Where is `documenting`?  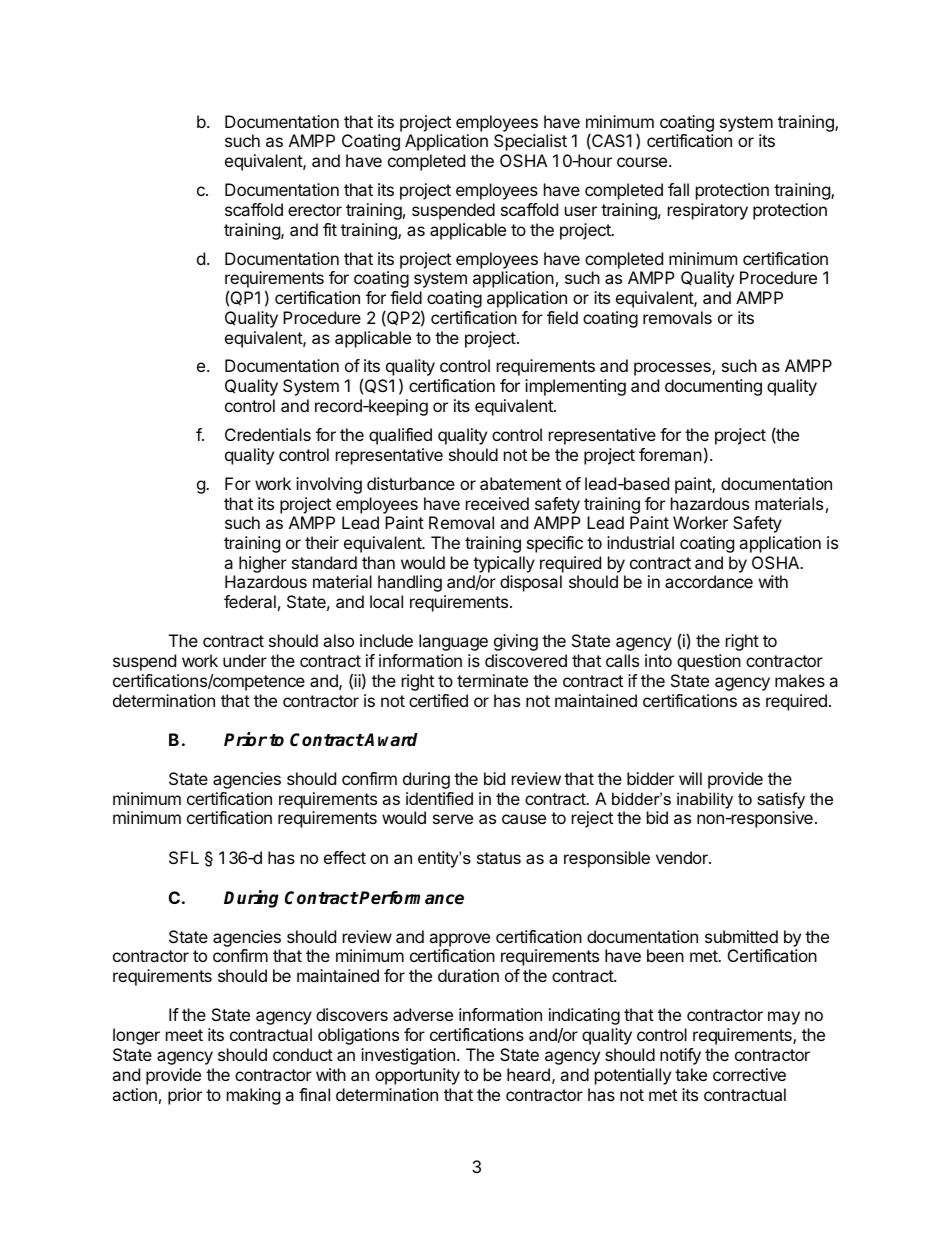 documenting is located at coordinates (713, 387).
